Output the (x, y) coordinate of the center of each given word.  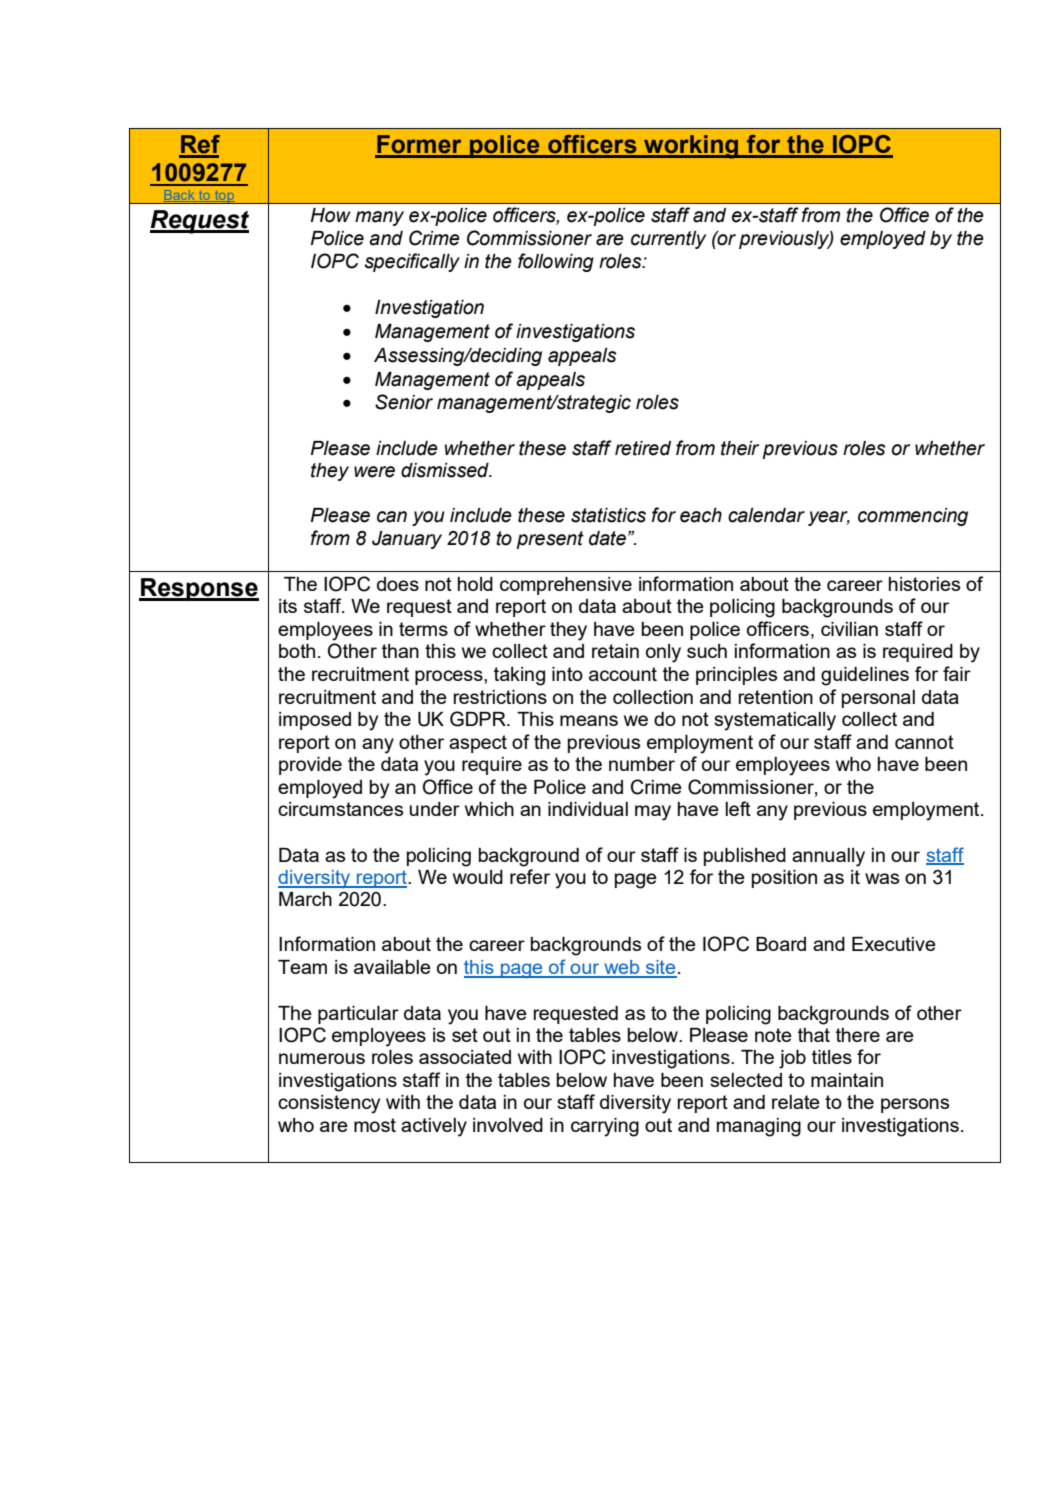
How (330, 215)
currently (668, 240)
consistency (329, 1104)
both (297, 651)
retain (615, 651)
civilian (849, 629)
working (691, 147)
